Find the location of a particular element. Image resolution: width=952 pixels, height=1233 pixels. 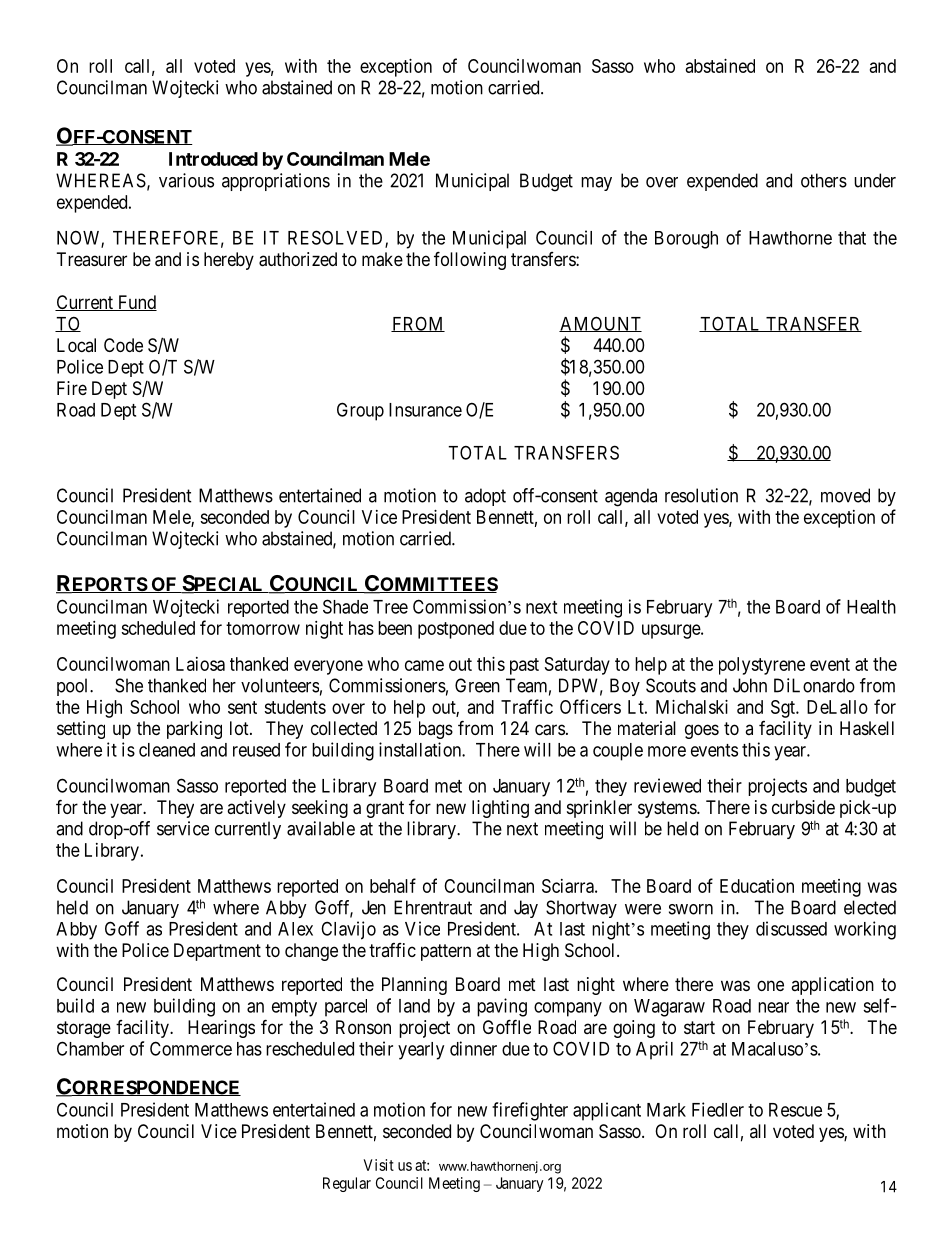

polystyrene is located at coordinates (762, 666).
